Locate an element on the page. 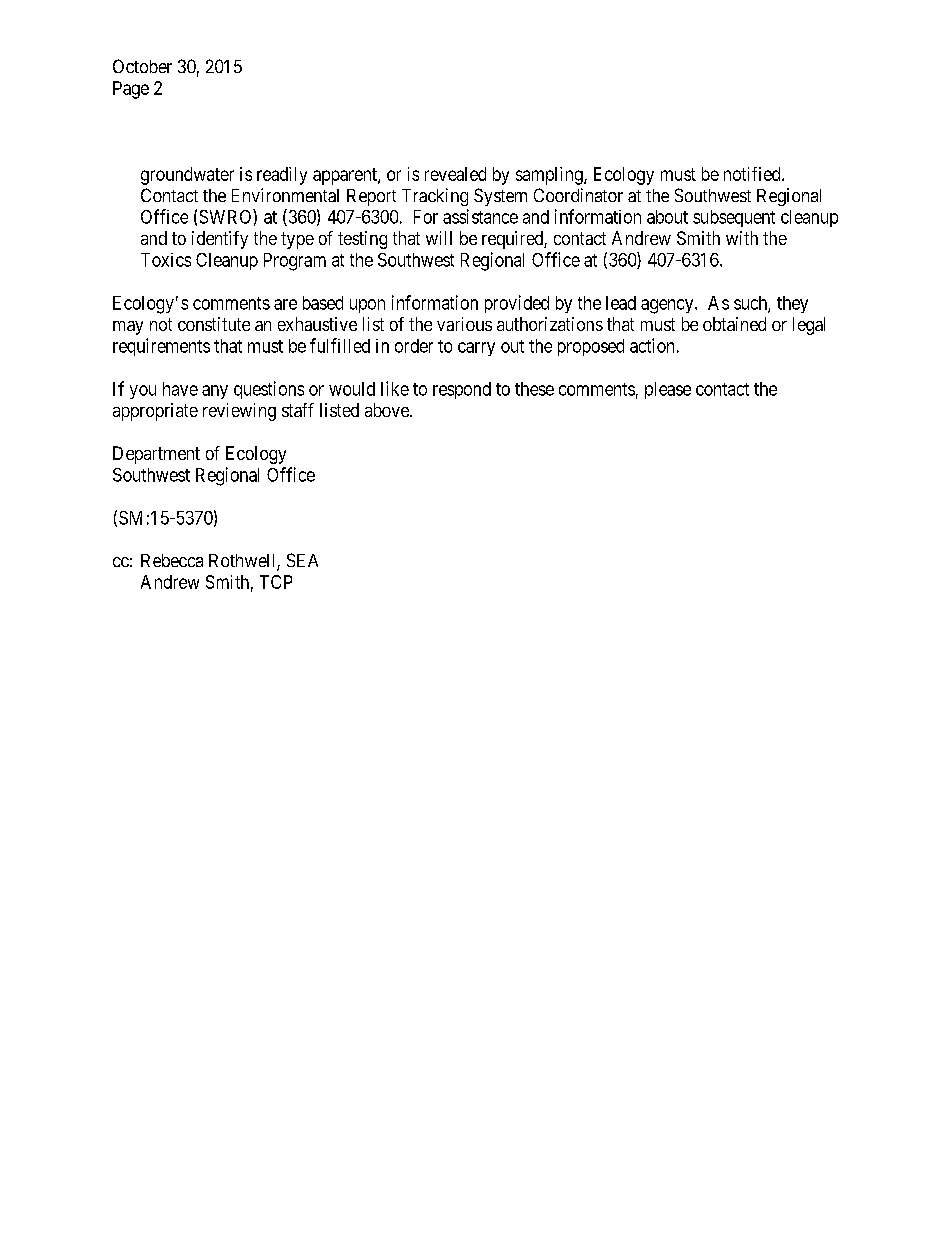 The width and height of the document is (952, 1233). SEA is located at coordinates (302, 560).
